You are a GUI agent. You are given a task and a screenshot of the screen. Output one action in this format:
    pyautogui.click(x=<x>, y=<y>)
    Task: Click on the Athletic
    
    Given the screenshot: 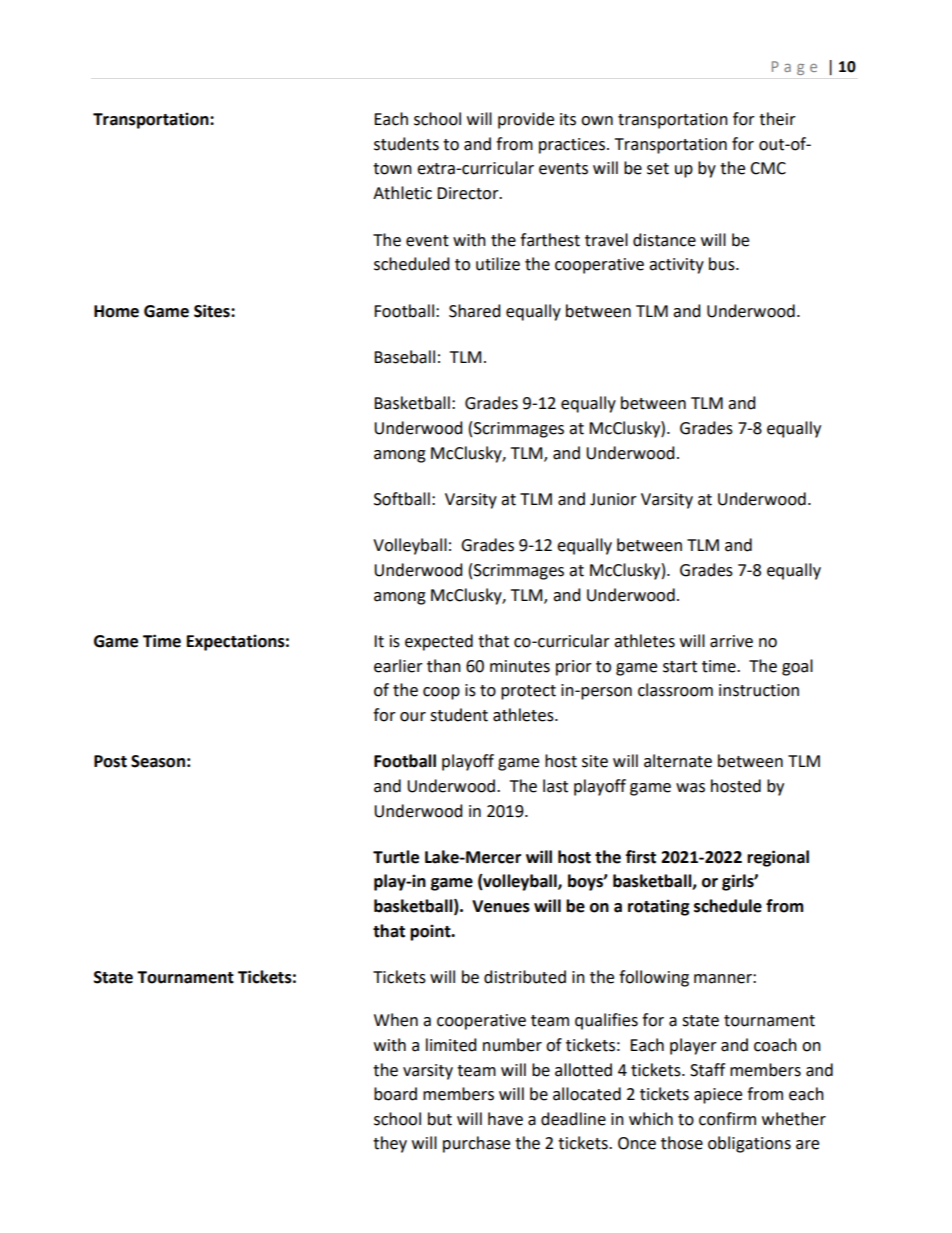 What is the action you would take?
    pyautogui.click(x=402, y=193)
